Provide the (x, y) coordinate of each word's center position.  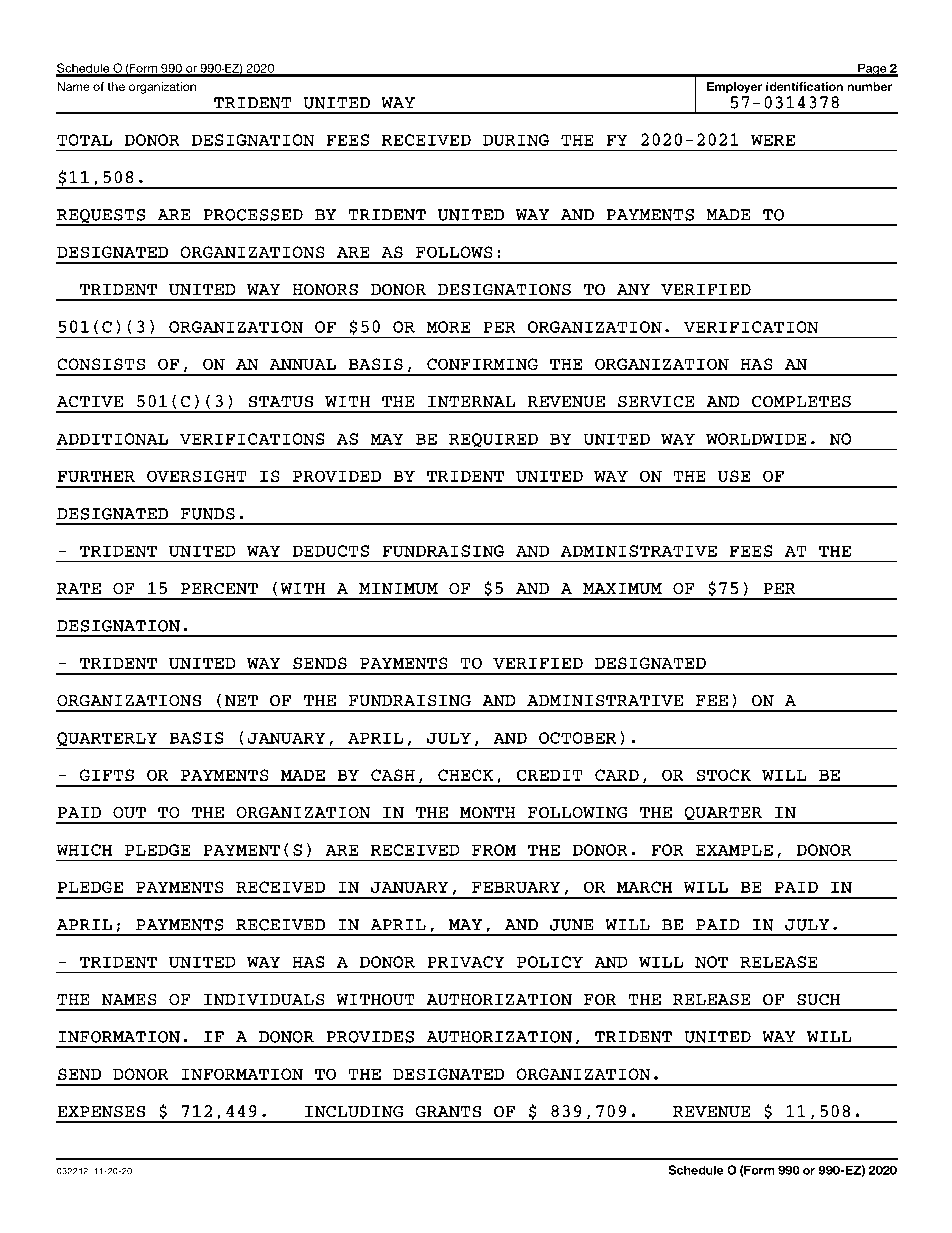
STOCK (723, 775)
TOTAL (84, 140)
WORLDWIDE (756, 439)
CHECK (465, 775)
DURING (516, 140)
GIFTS (106, 775)
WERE (773, 140)
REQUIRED (493, 441)
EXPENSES (101, 1111)
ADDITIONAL (112, 439)
